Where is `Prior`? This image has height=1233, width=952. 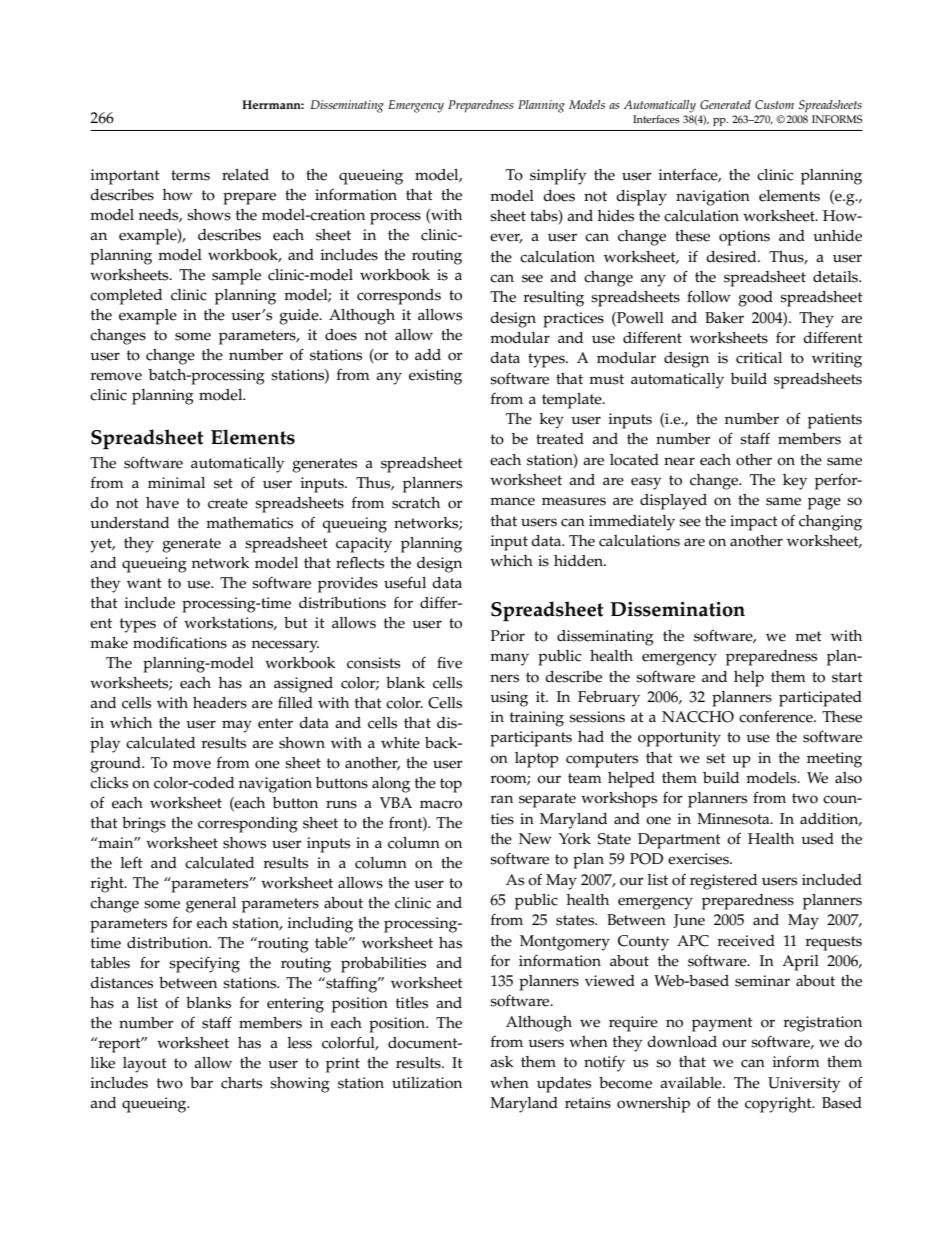 Prior is located at coordinates (508, 636).
